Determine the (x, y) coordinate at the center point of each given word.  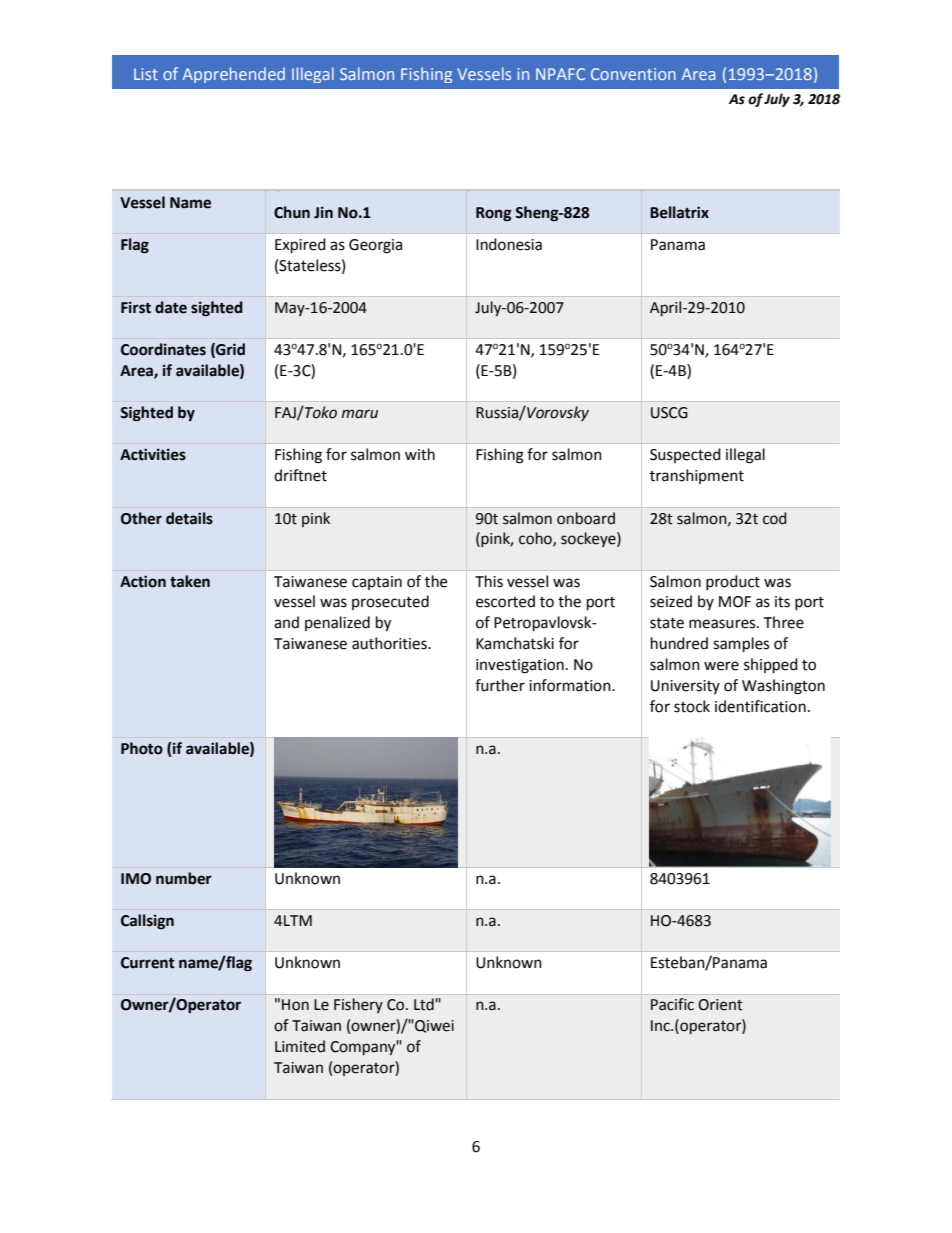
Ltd (425, 1004)
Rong (493, 214)
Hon (295, 1005)
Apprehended (234, 75)
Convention (633, 74)
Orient (720, 1005)
